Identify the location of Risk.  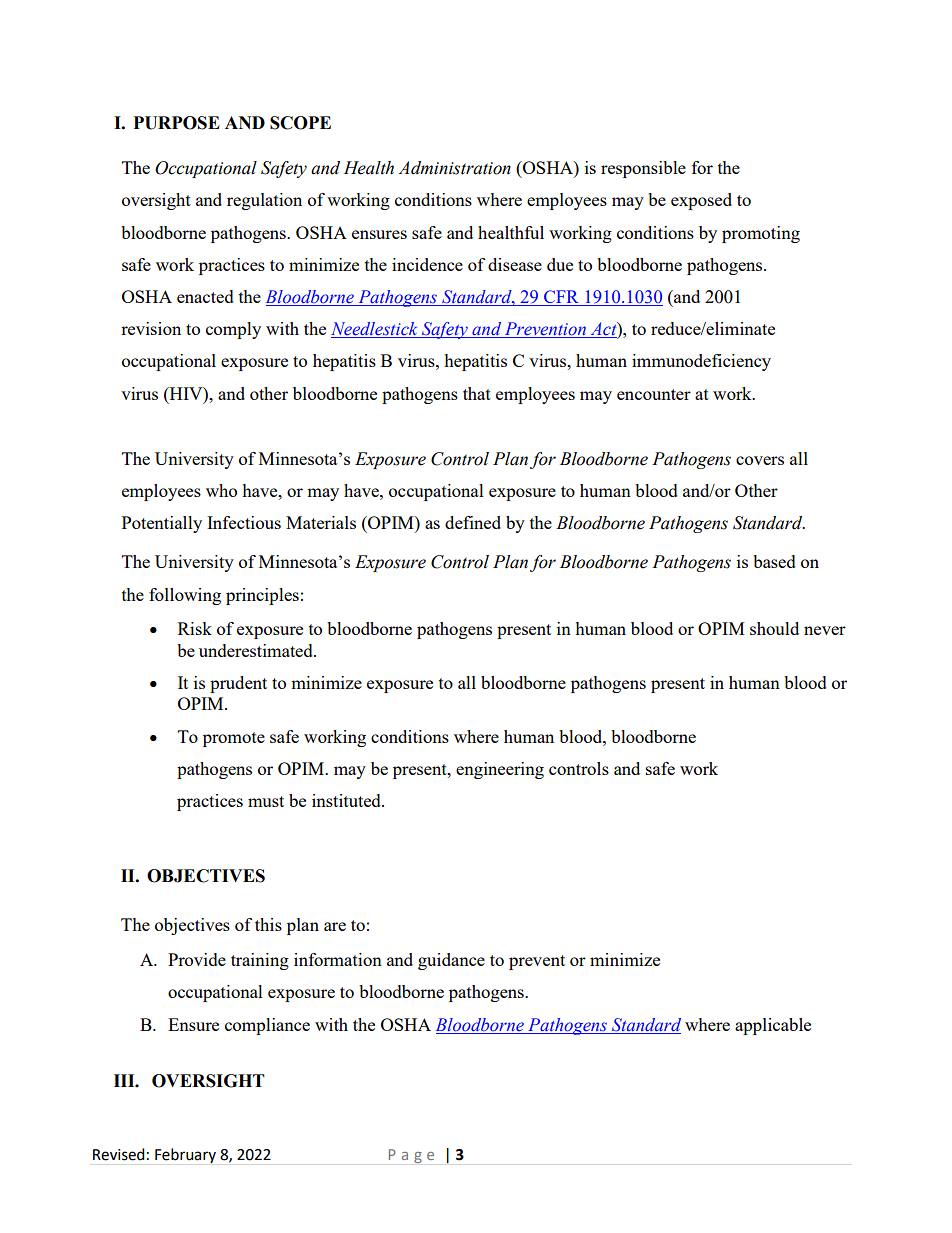
(195, 628).
